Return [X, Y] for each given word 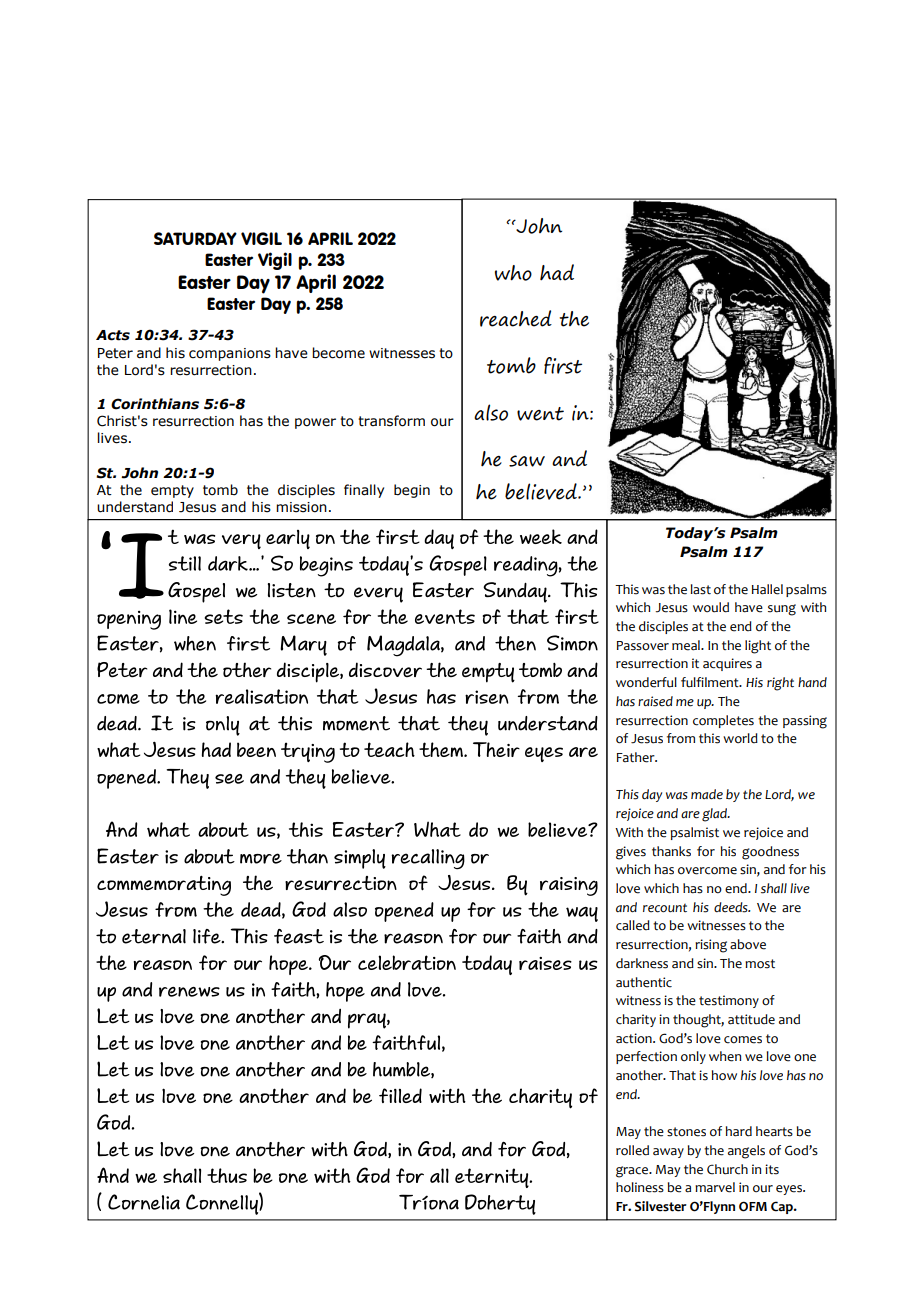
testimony [729, 1001]
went [540, 414]
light [758, 647]
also [491, 412]
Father [637, 757]
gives [631, 853]
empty [172, 491]
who [513, 273]
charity [636, 1020]
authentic [644, 982]
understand [135, 507]
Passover [643, 646]
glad [716, 815]
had [557, 272]
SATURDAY [195, 238]
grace [633, 1172]
